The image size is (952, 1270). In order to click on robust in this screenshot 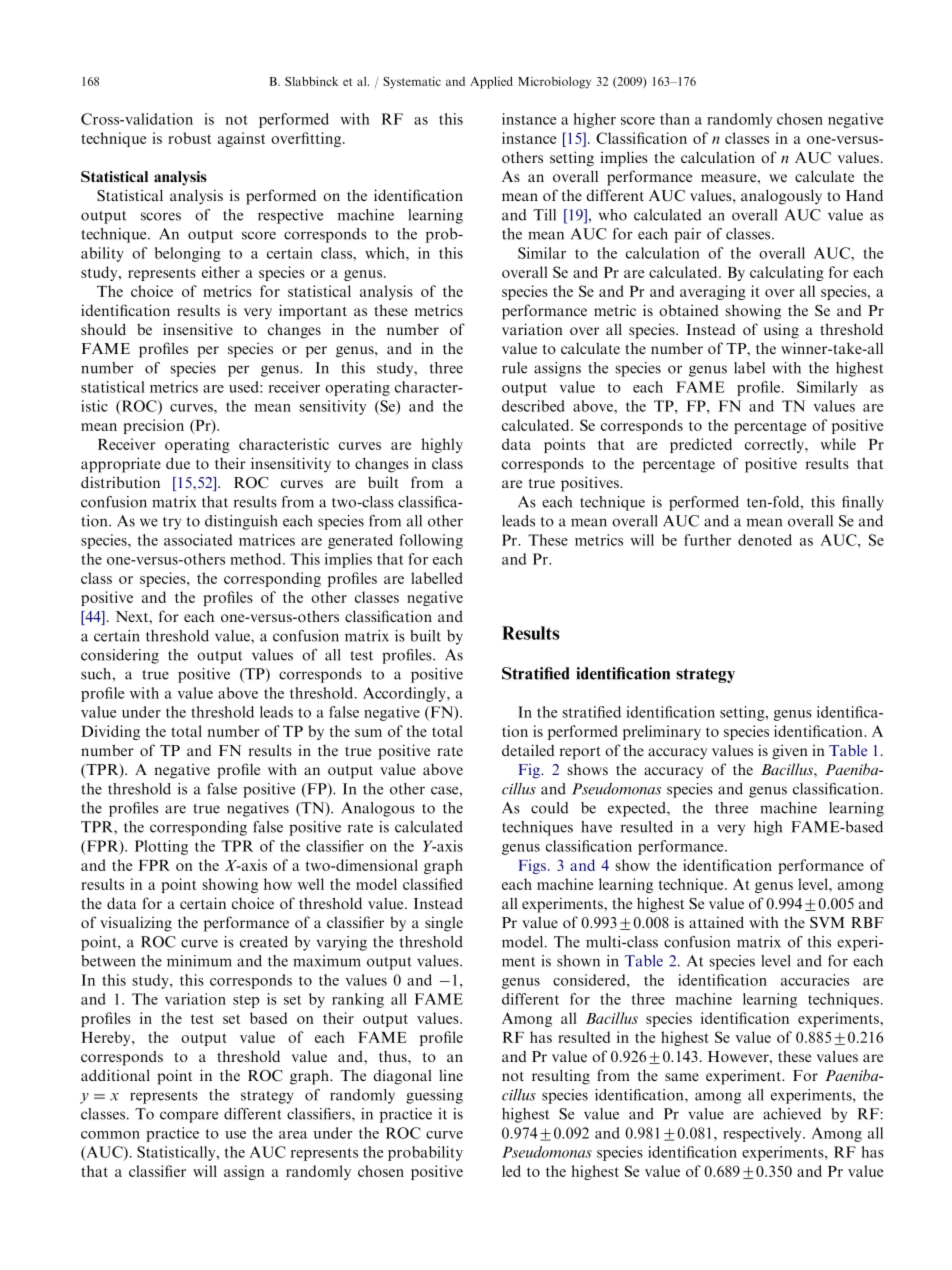, I will do `click(189, 138)`.
